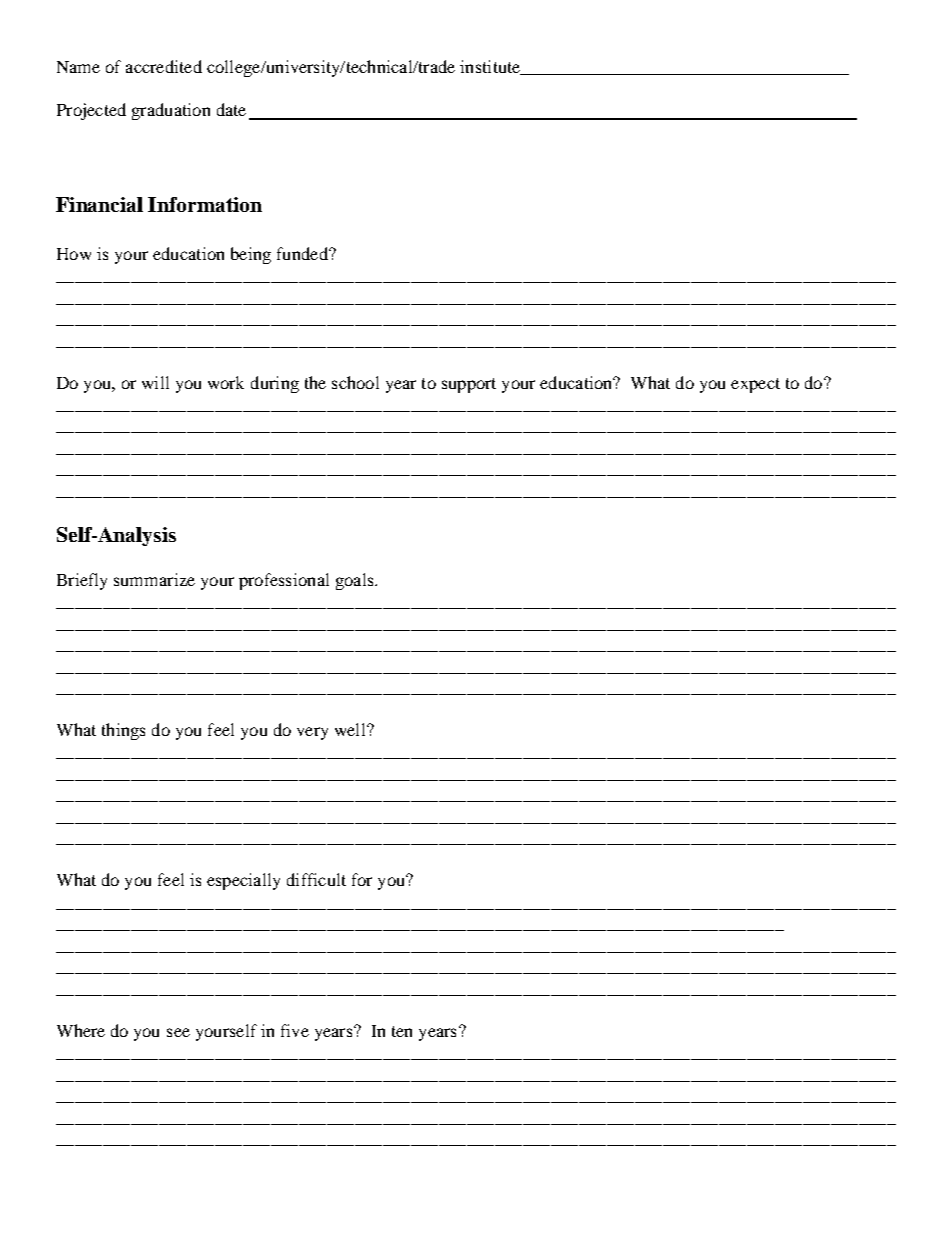  What do you see at coordinates (178, 1032) in the screenshot?
I see `see` at bounding box center [178, 1032].
